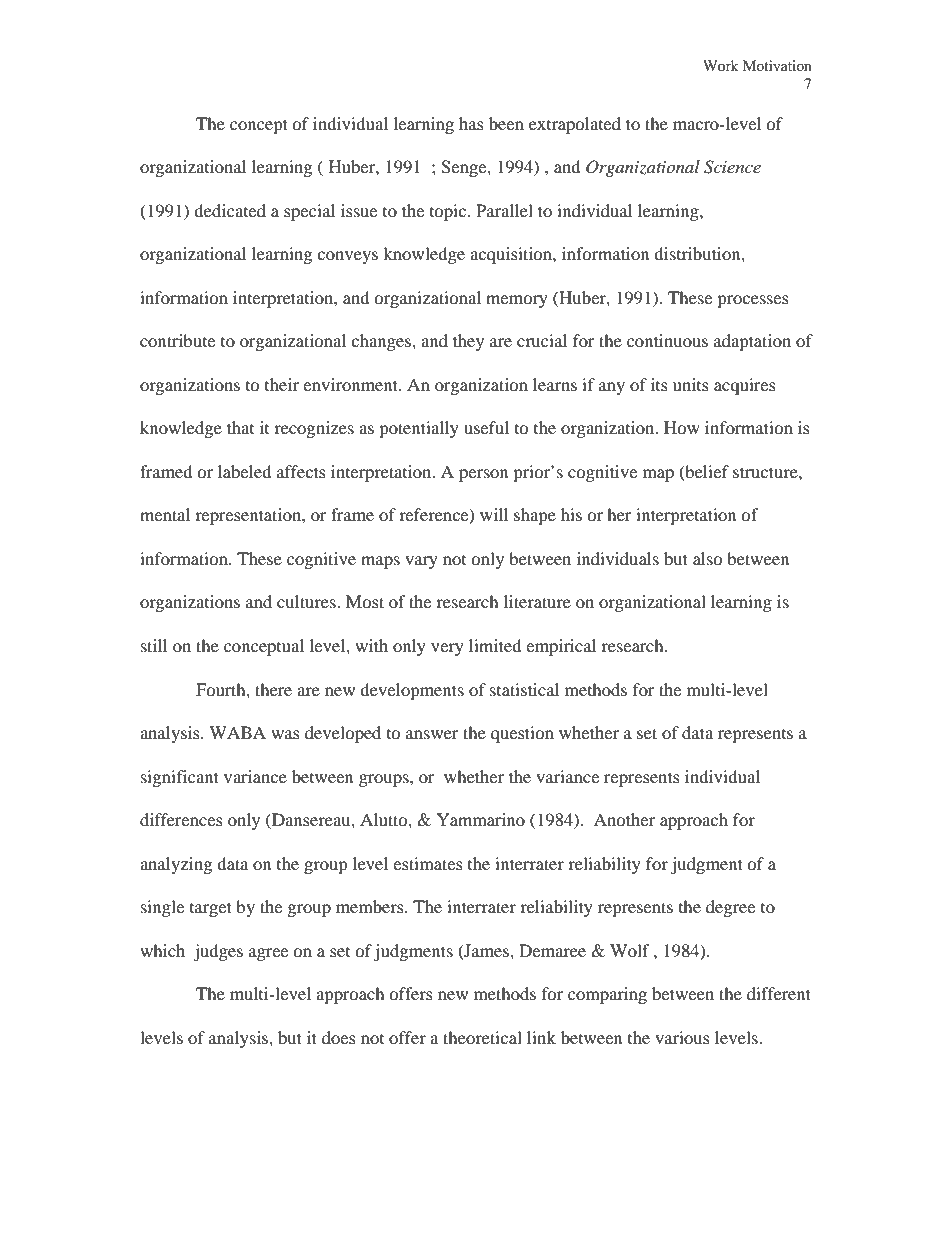 Image resolution: width=952 pixels, height=1233 pixels. What do you see at coordinates (471, 123) in the screenshot?
I see `has` at bounding box center [471, 123].
